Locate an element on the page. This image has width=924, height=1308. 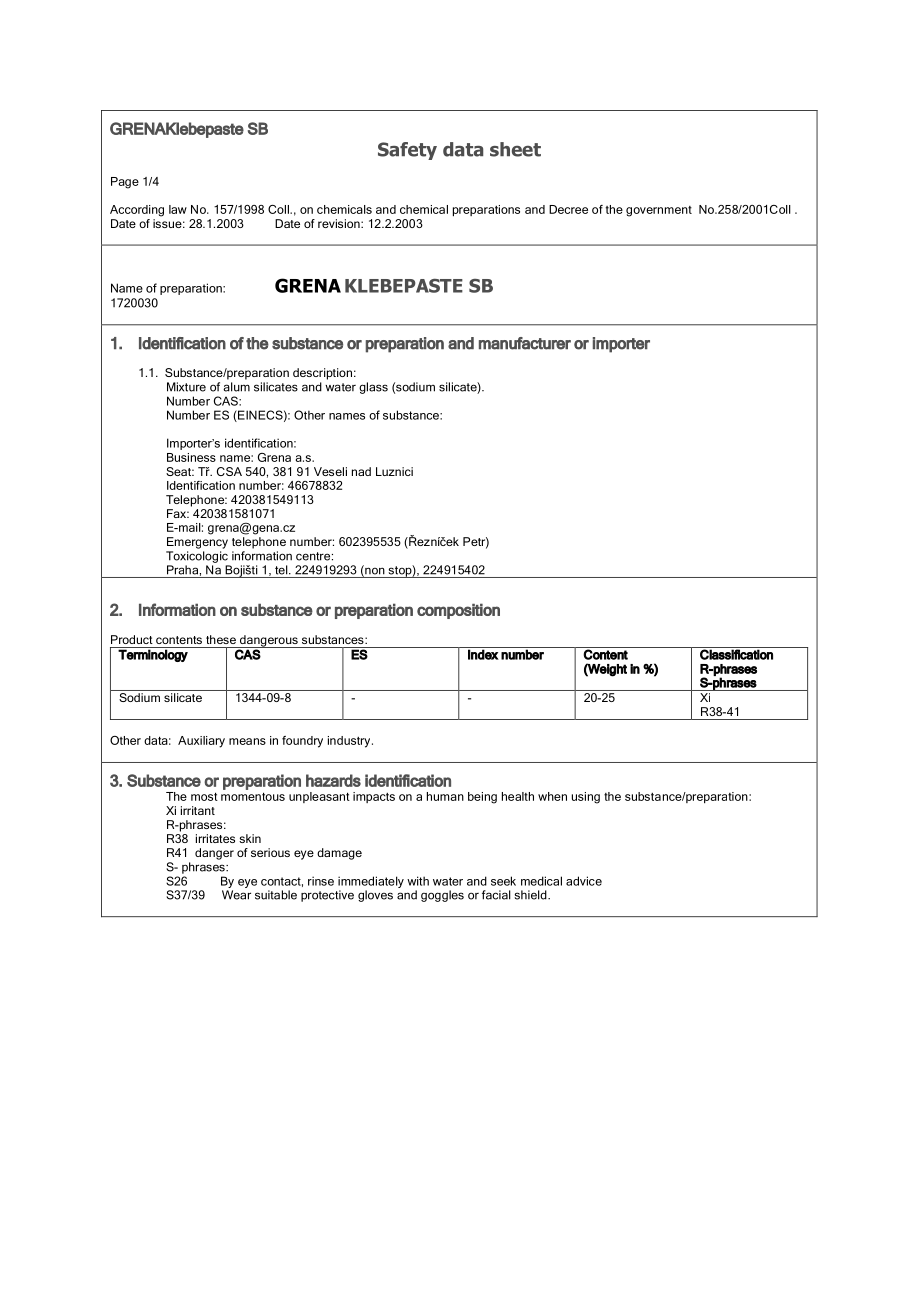
law is located at coordinates (178, 209).
